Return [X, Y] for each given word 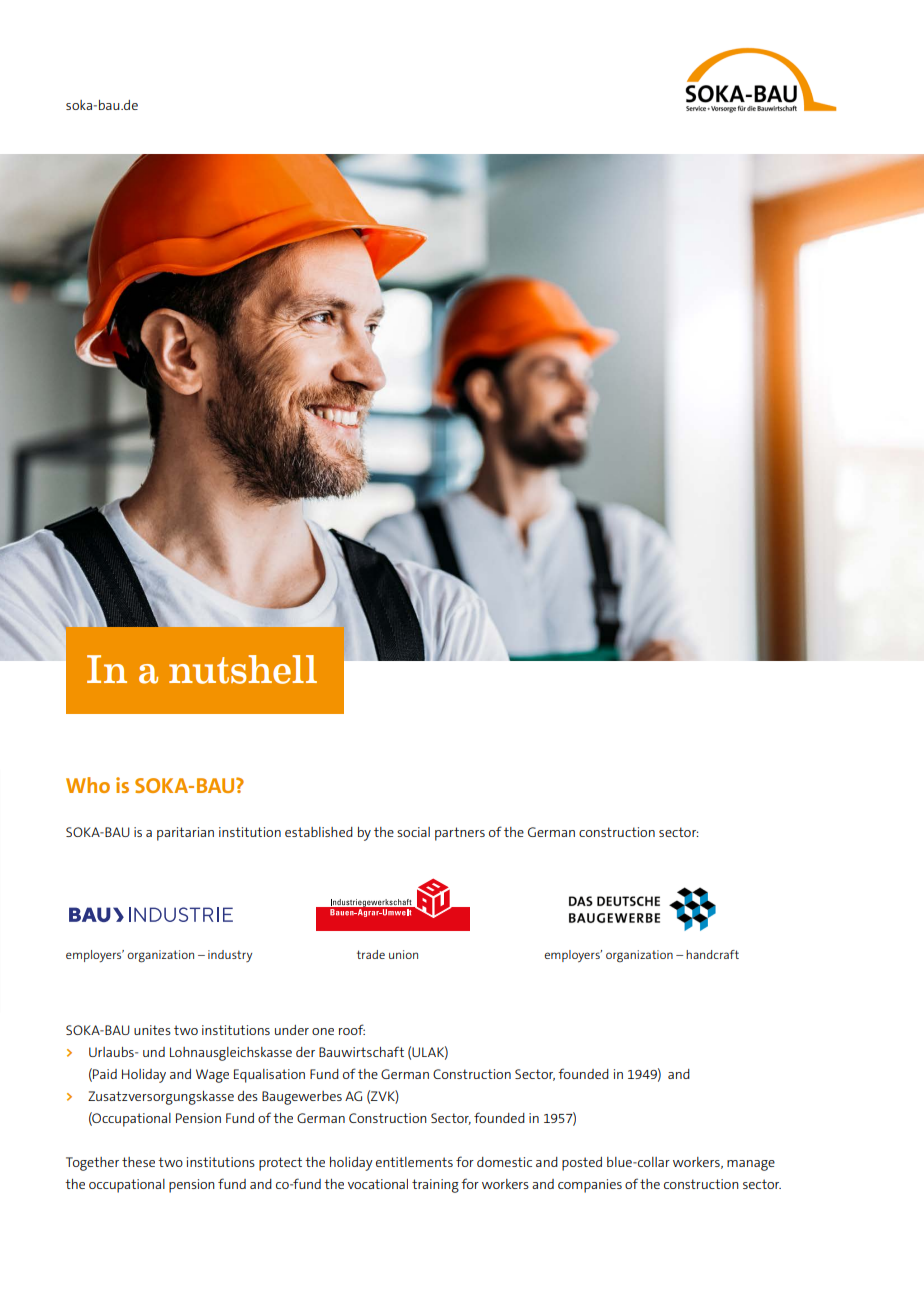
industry [230, 956]
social [413, 832]
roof [352, 1029]
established [319, 832]
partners [460, 834]
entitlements [414, 1162]
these [138, 1162]
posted [582, 1164]
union [403, 954]
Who [88, 785]
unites [152, 1030]
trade [371, 954]
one [323, 1031]
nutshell [243, 669]
